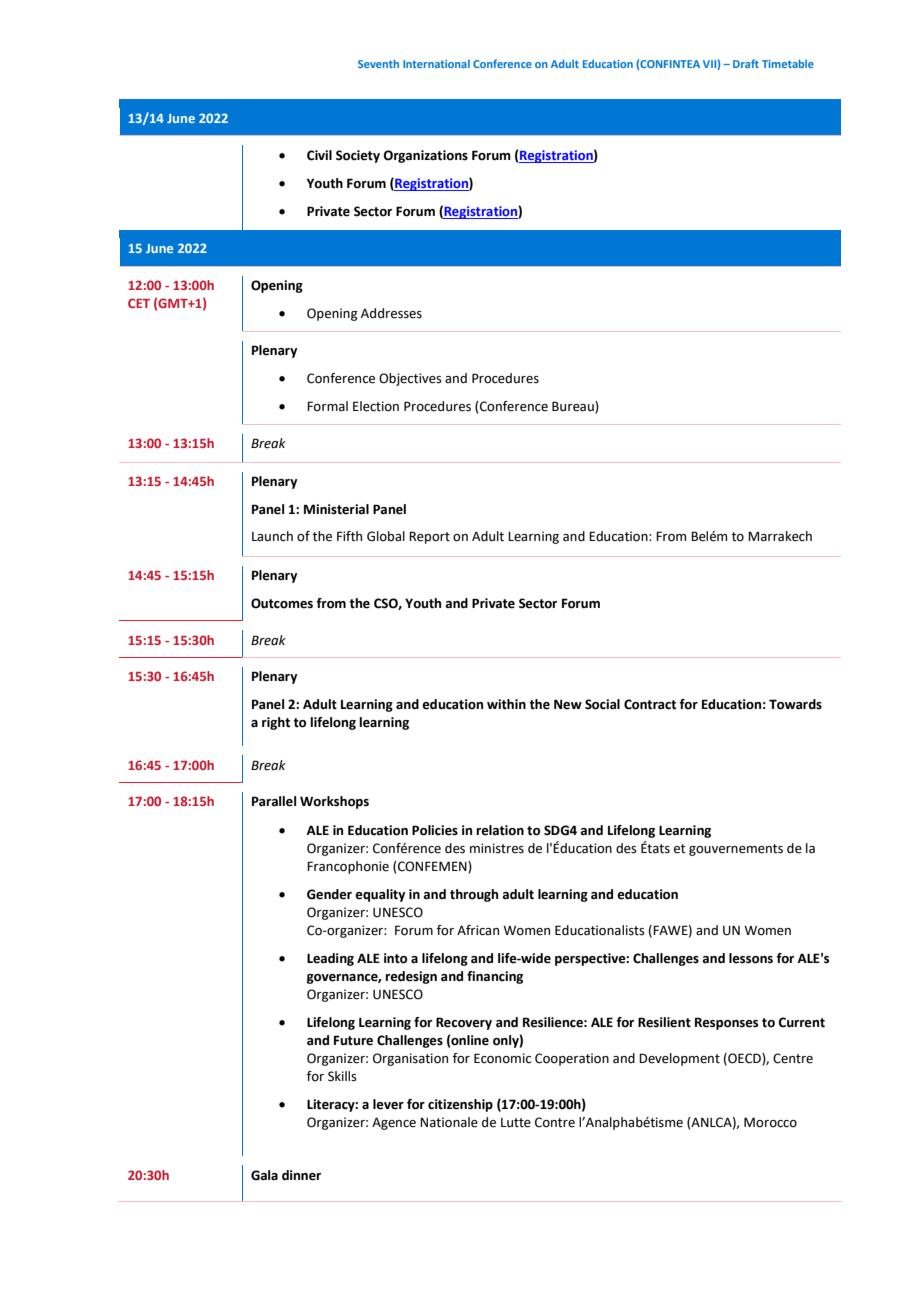 Image resolution: width=924 pixels, height=1309 pixels. I want to click on Morocco, so click(770, 1122).
